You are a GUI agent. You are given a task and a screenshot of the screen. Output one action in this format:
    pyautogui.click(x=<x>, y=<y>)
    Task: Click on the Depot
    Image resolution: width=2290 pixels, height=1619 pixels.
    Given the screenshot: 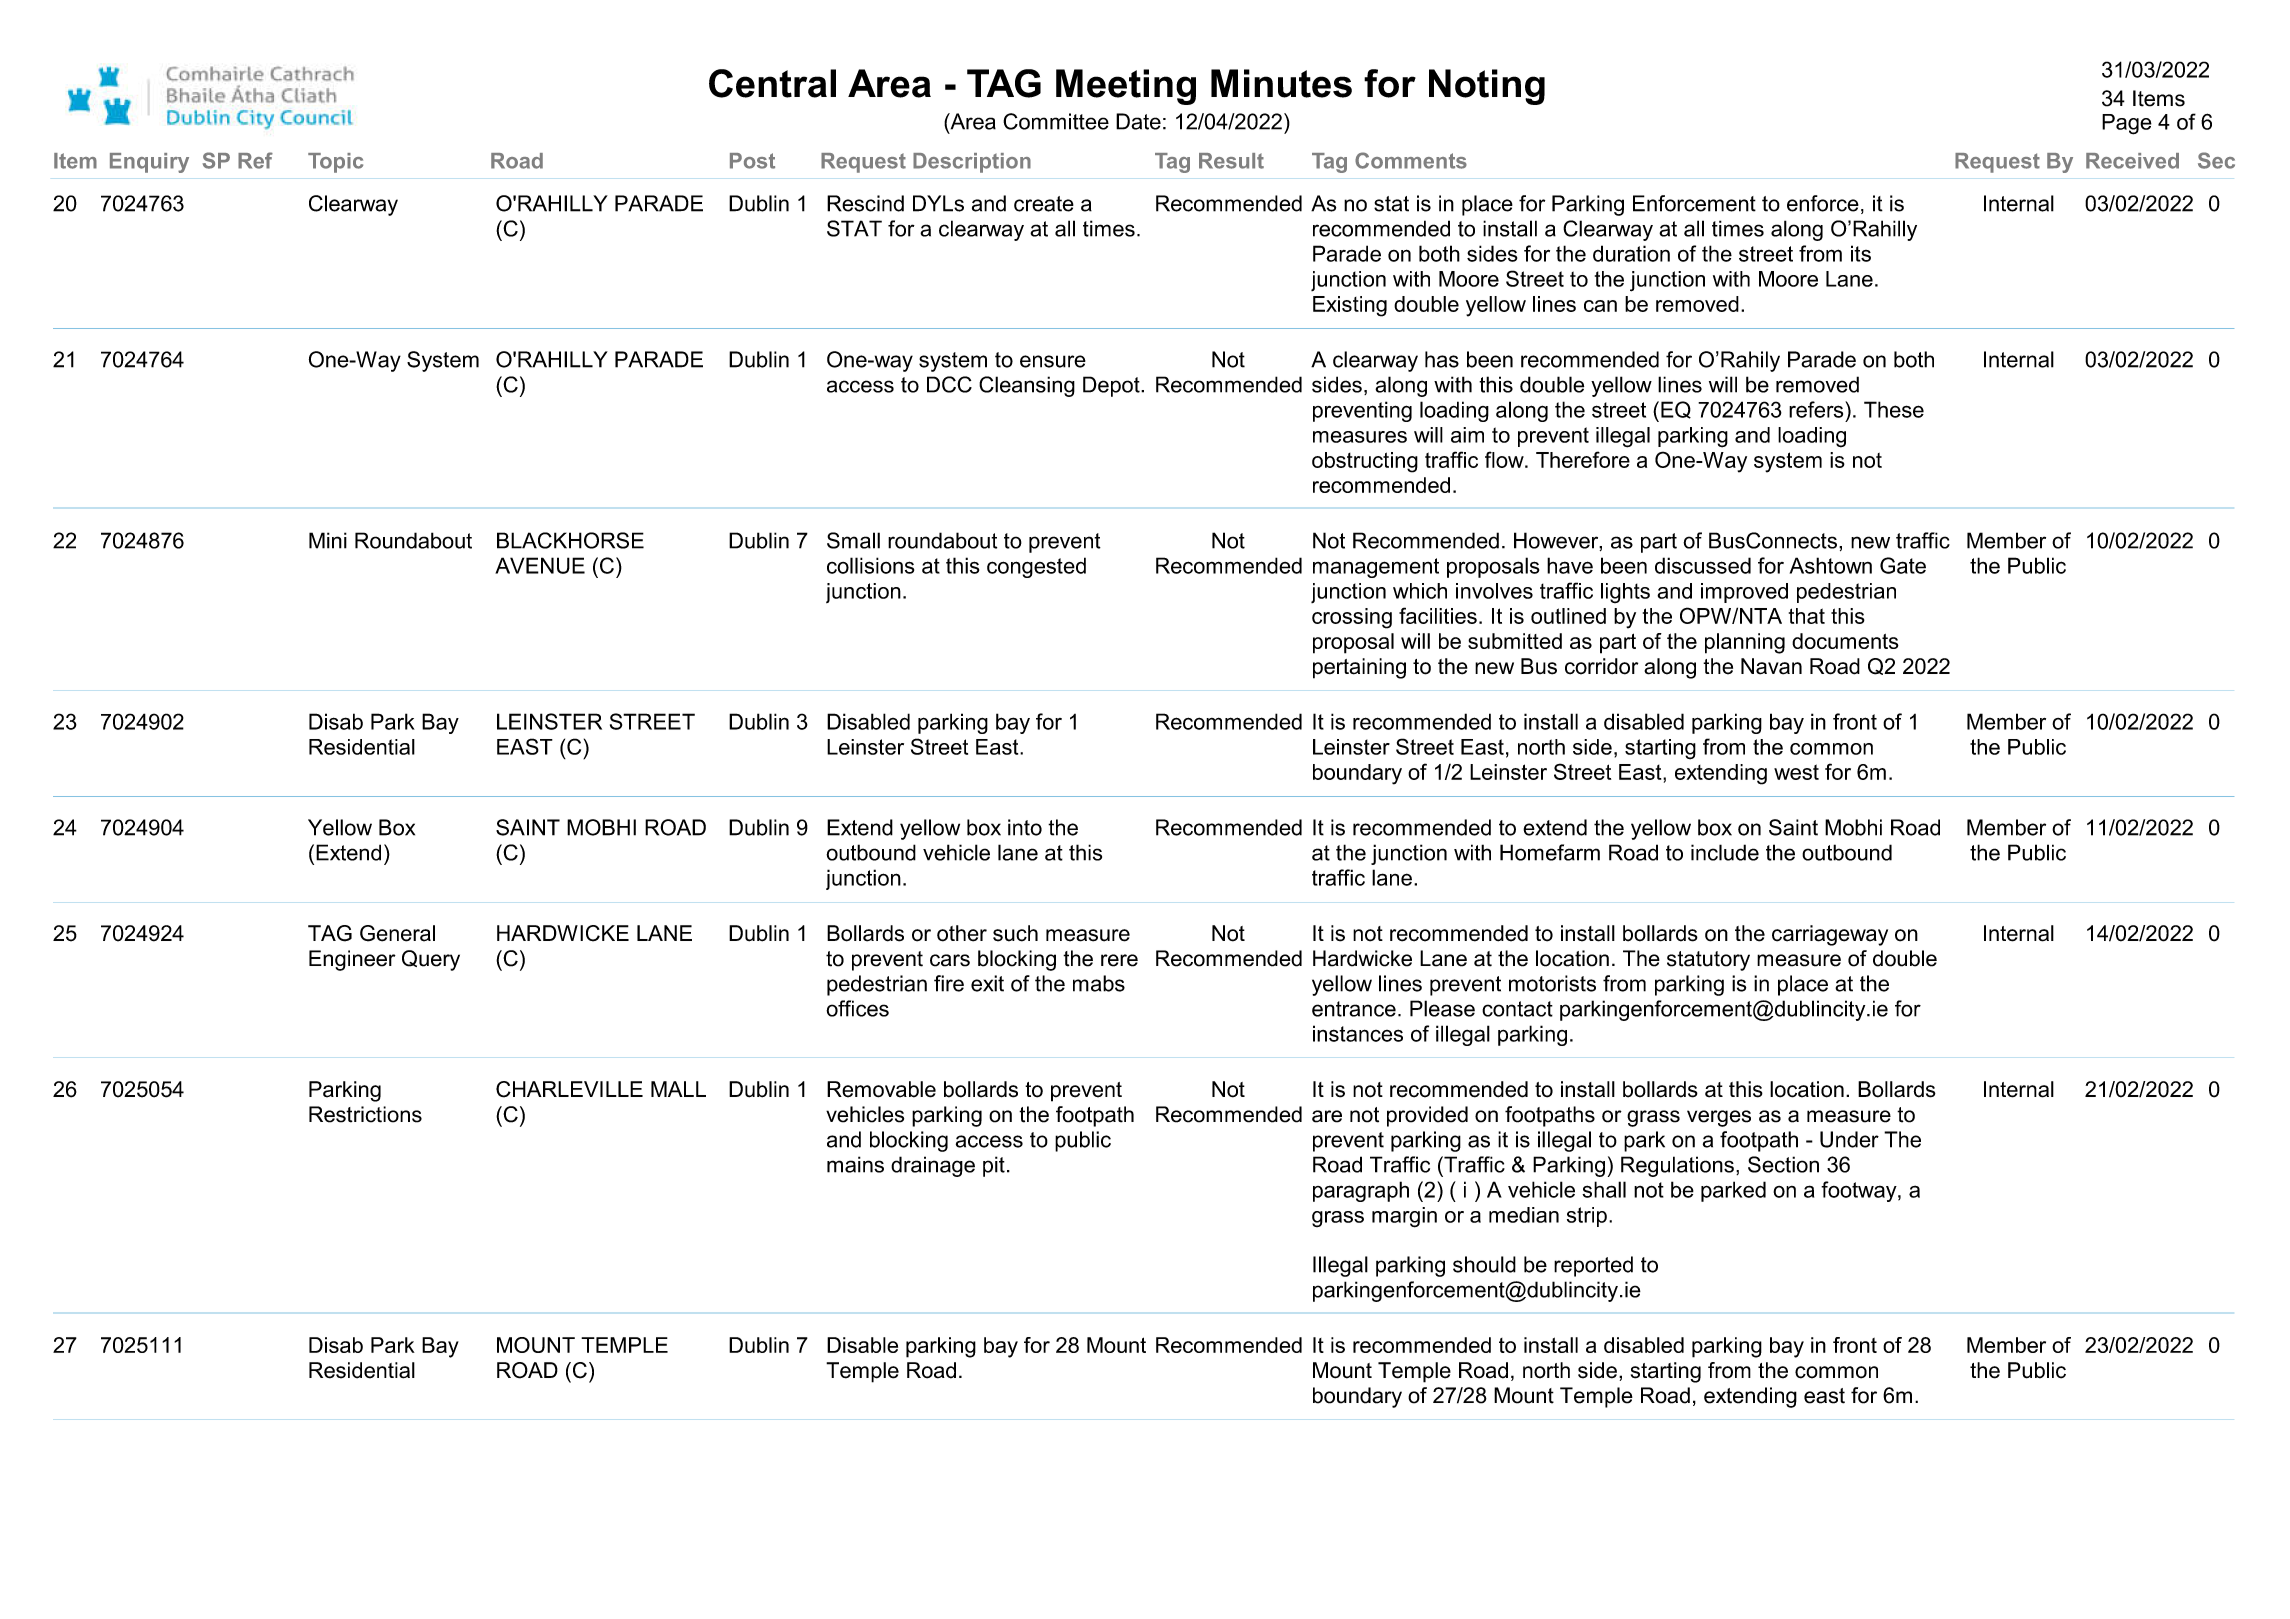 What is the action you would take?
    pyautogui.click(x=1112, y=386)
